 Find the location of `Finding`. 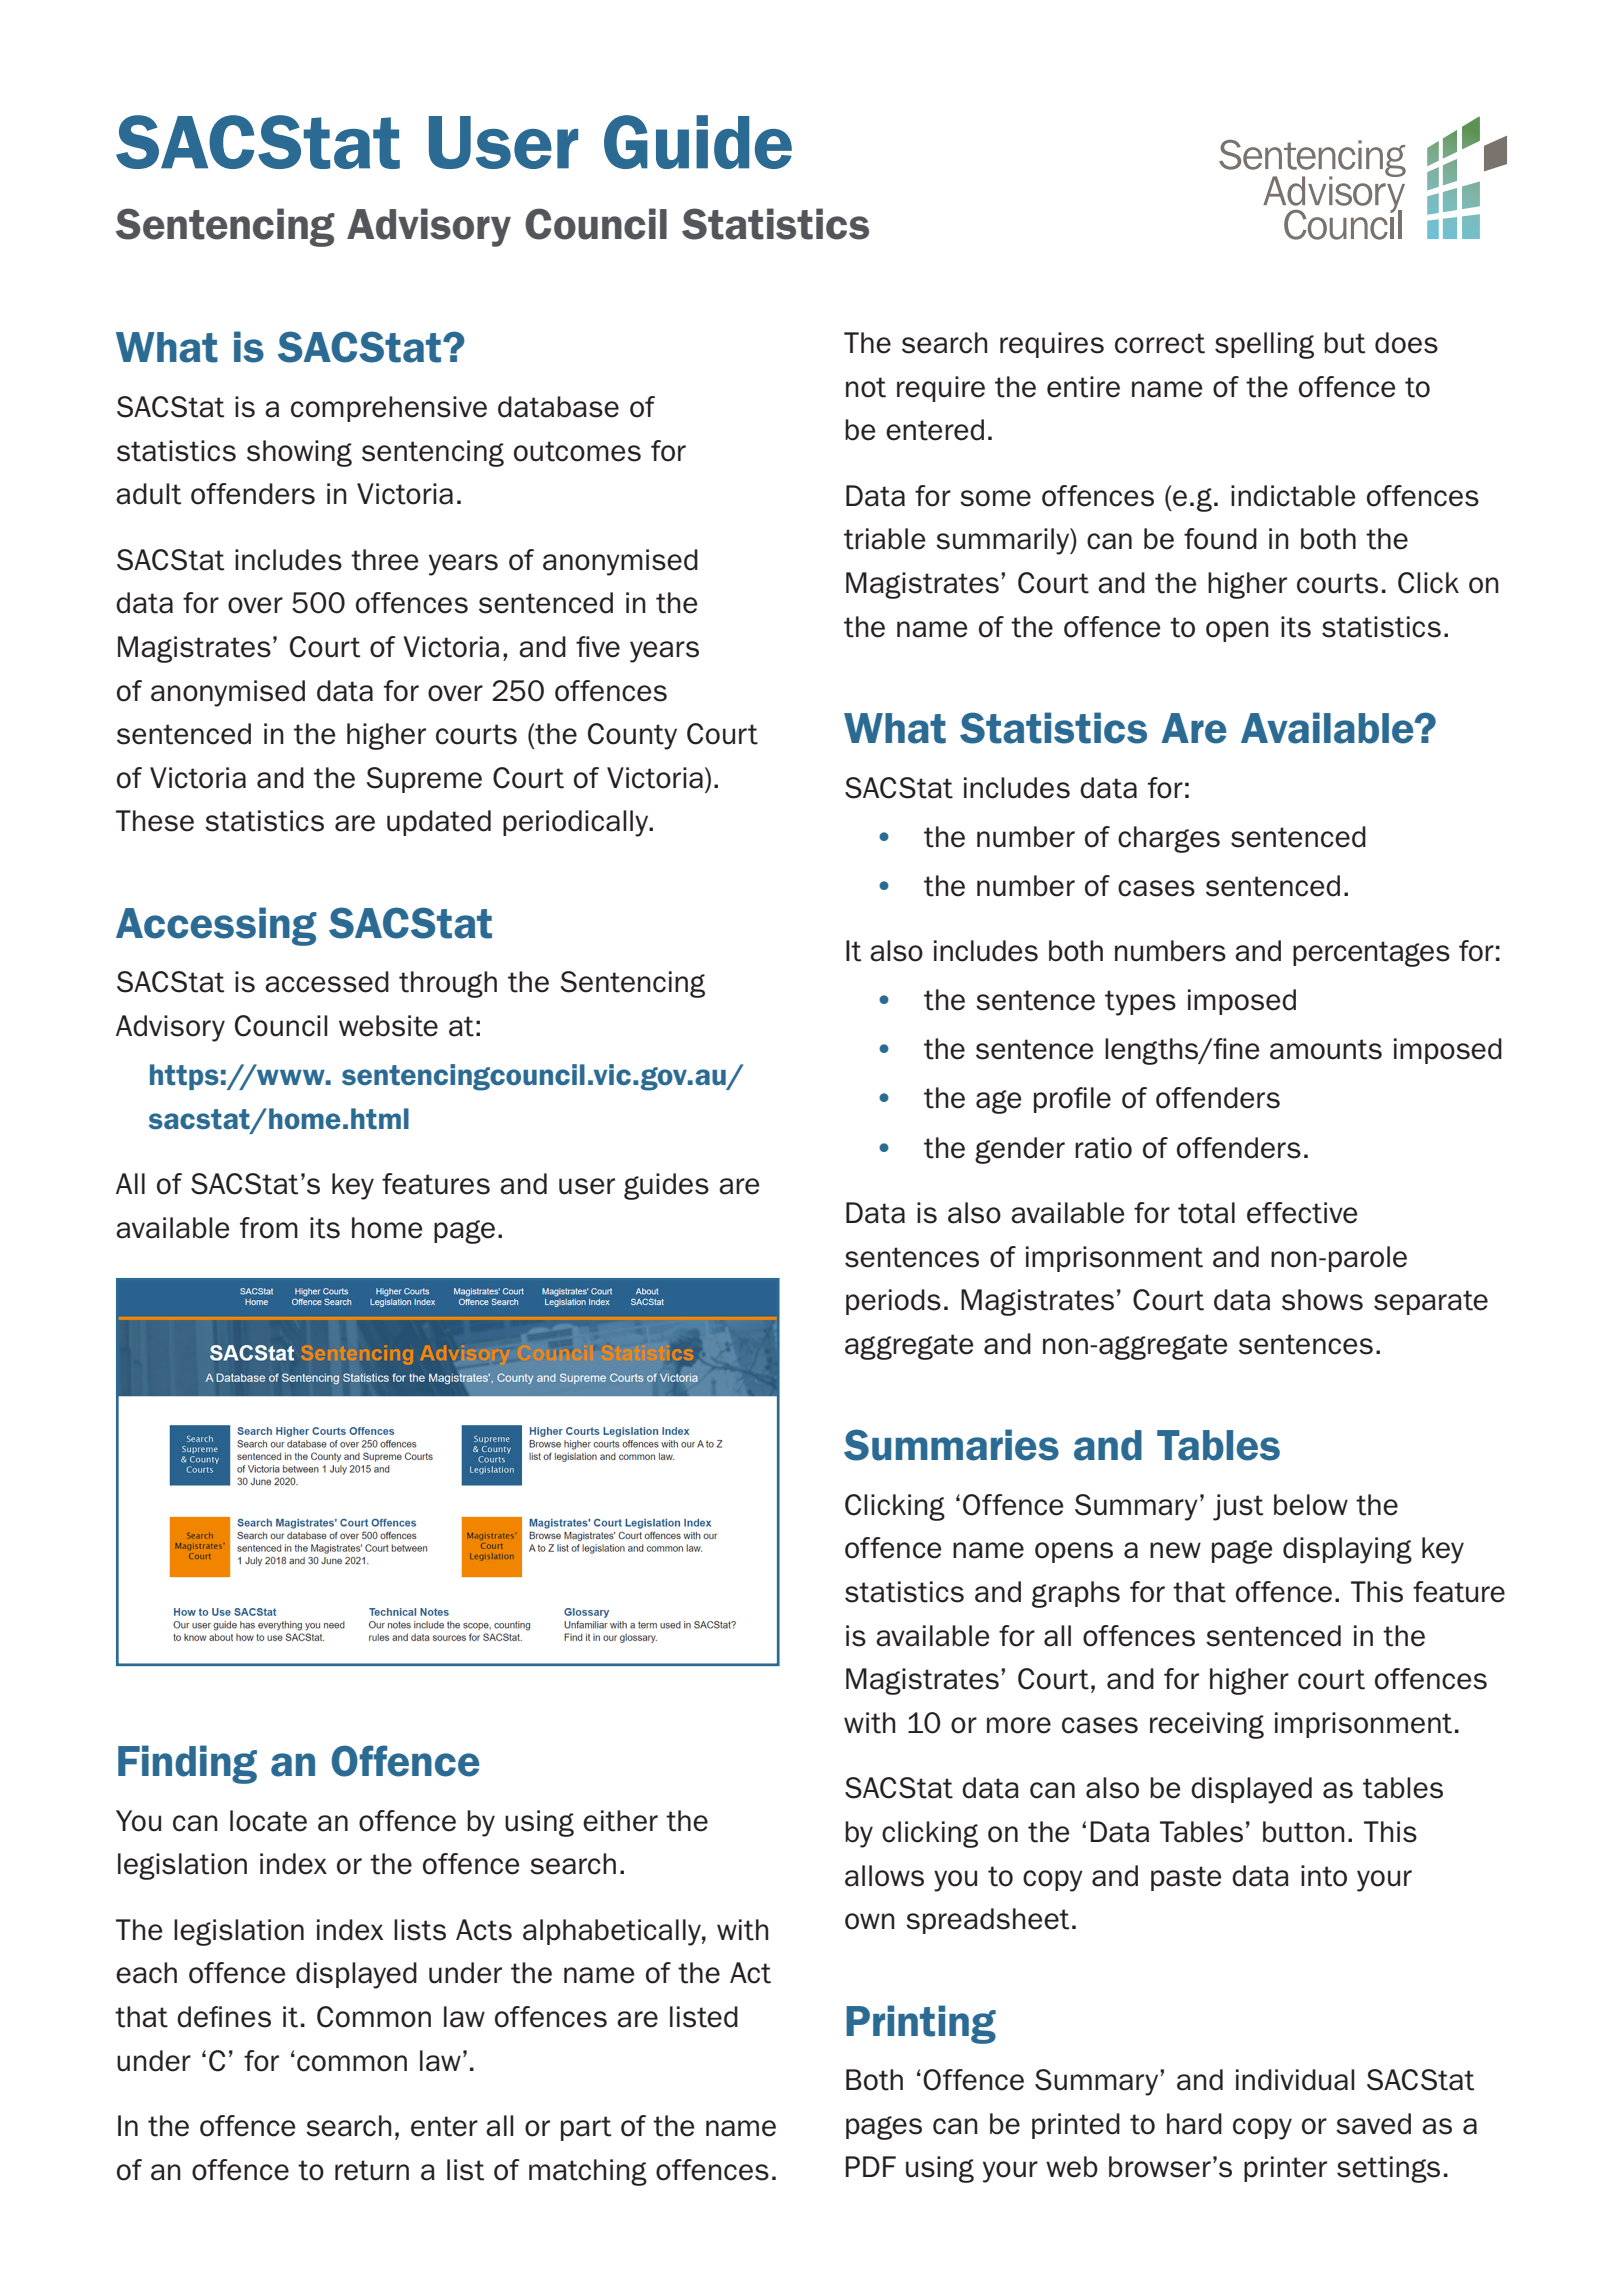

Finding is located at coordinates (187, 1764).
